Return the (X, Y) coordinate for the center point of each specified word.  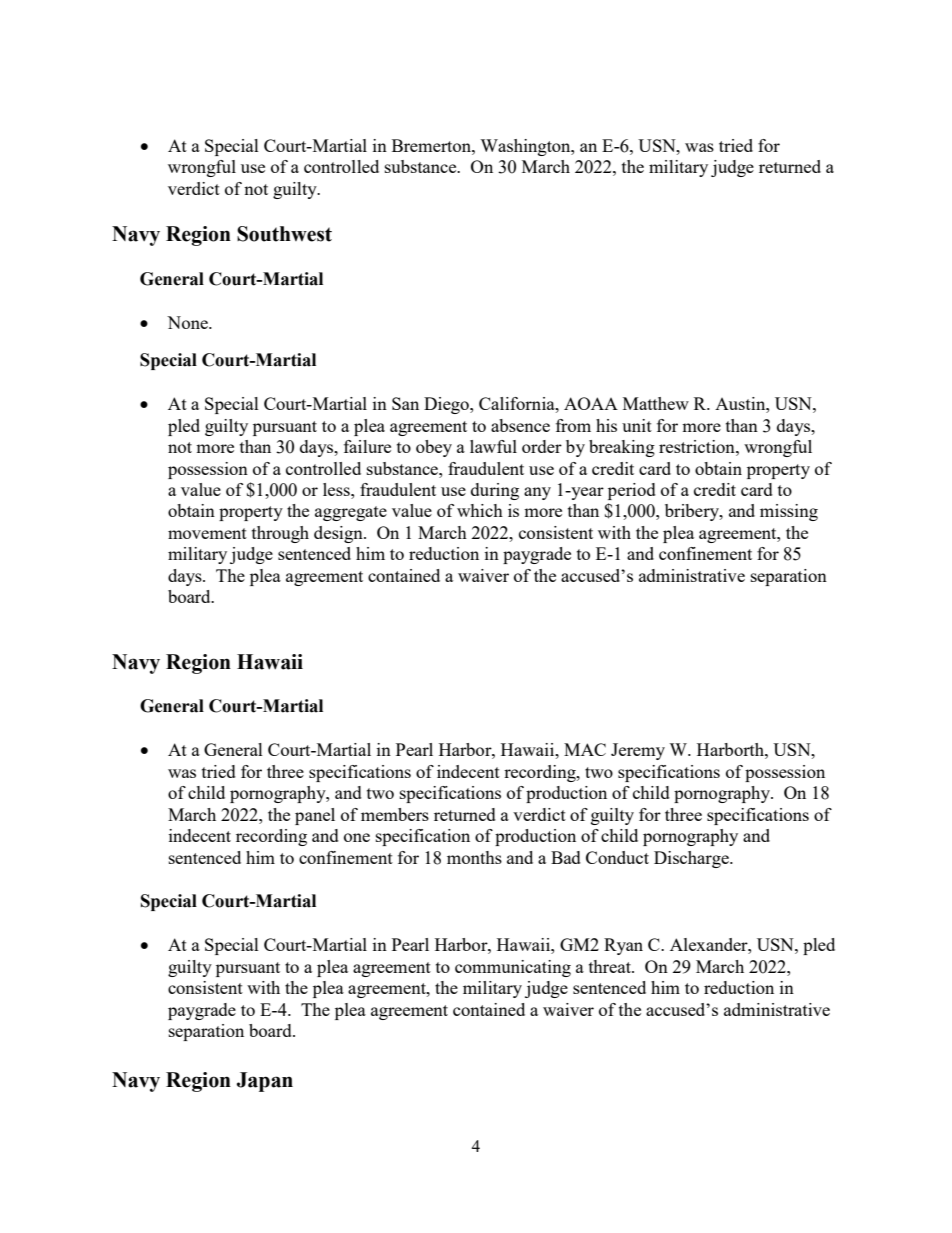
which (480, 510)
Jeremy (638, 751)
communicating (513, 968)
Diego (447, 405)
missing (789, 512)
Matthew (656, 403)
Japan (265, 1082)
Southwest (284, 234)
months (474, 857)
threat (611, 966)
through (280, 534)
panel (315, 816)
